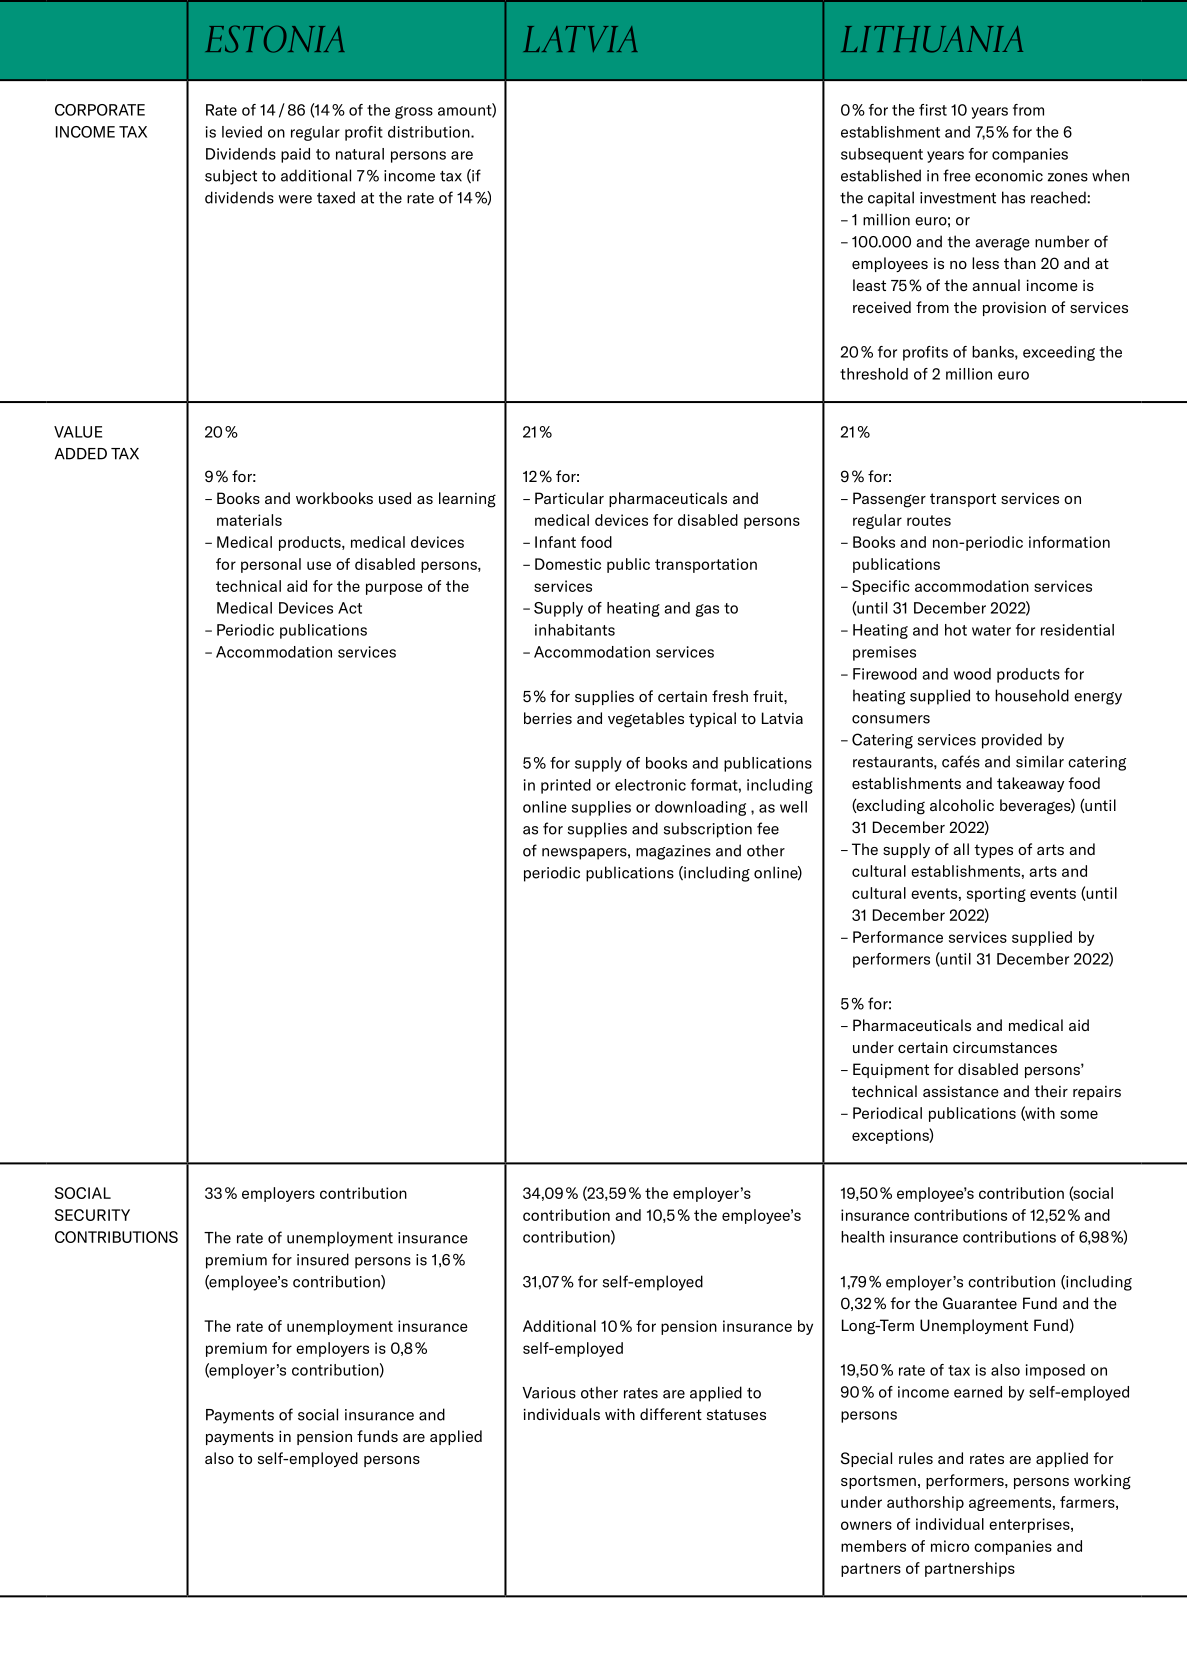  I want to click on Domestic, so click(568, 564).
